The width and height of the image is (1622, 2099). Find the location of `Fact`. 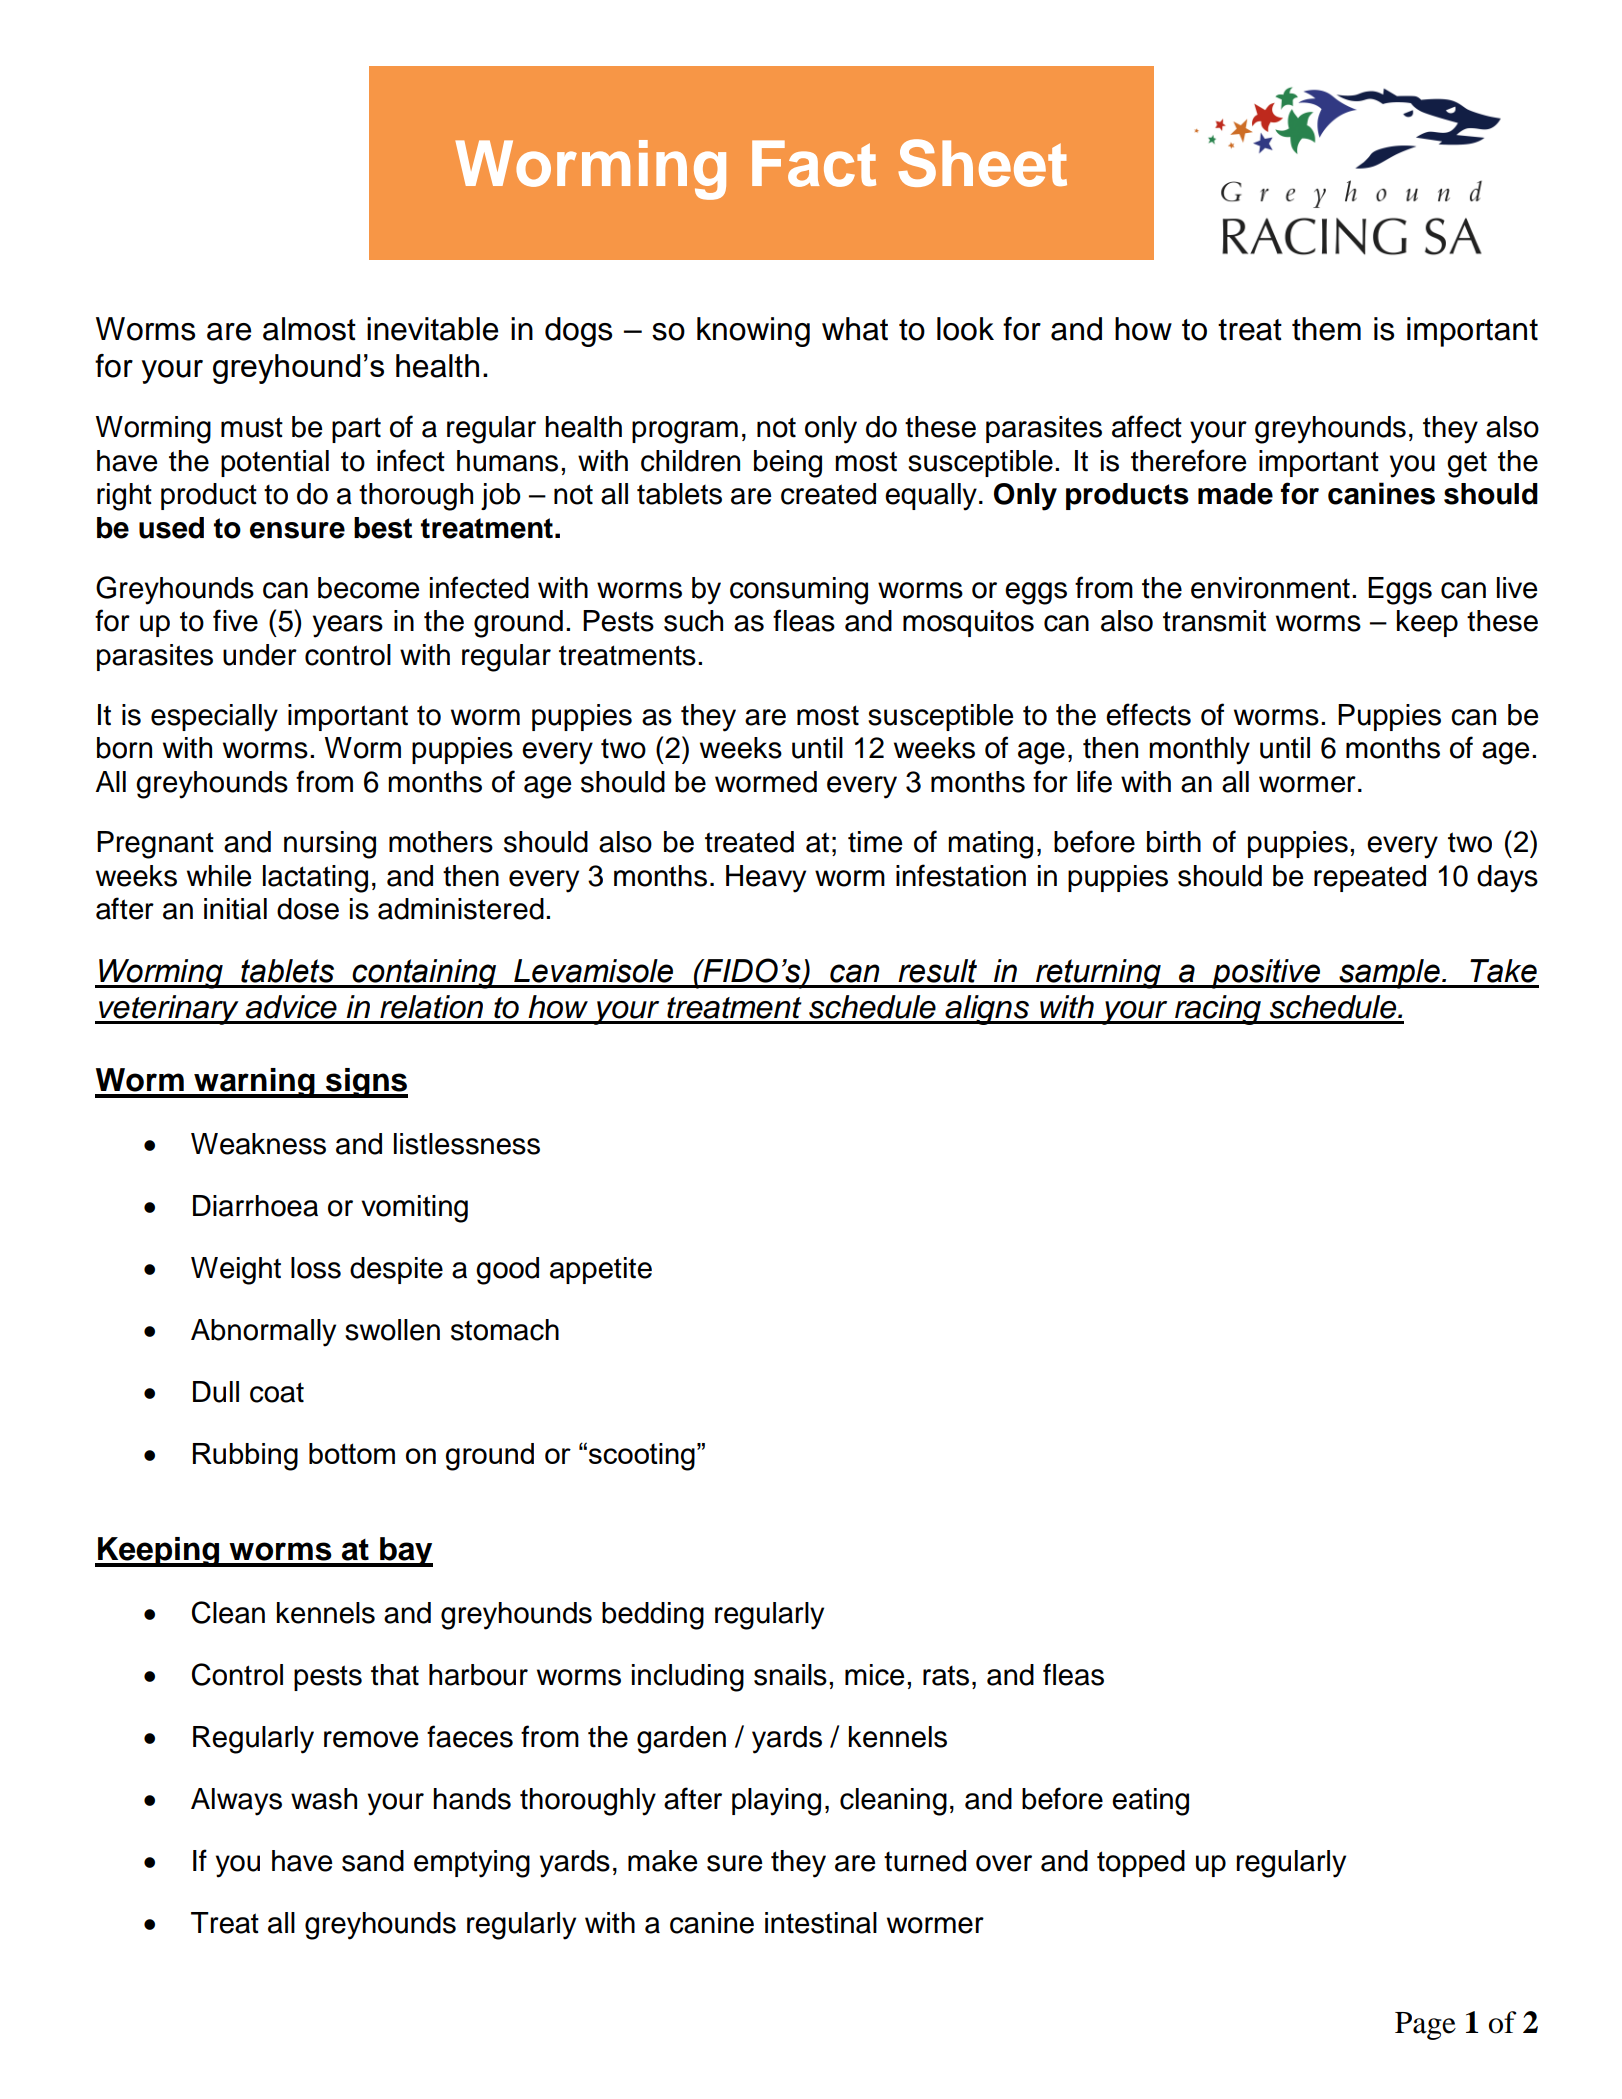

Fact is located at coordinates (814, 163).
